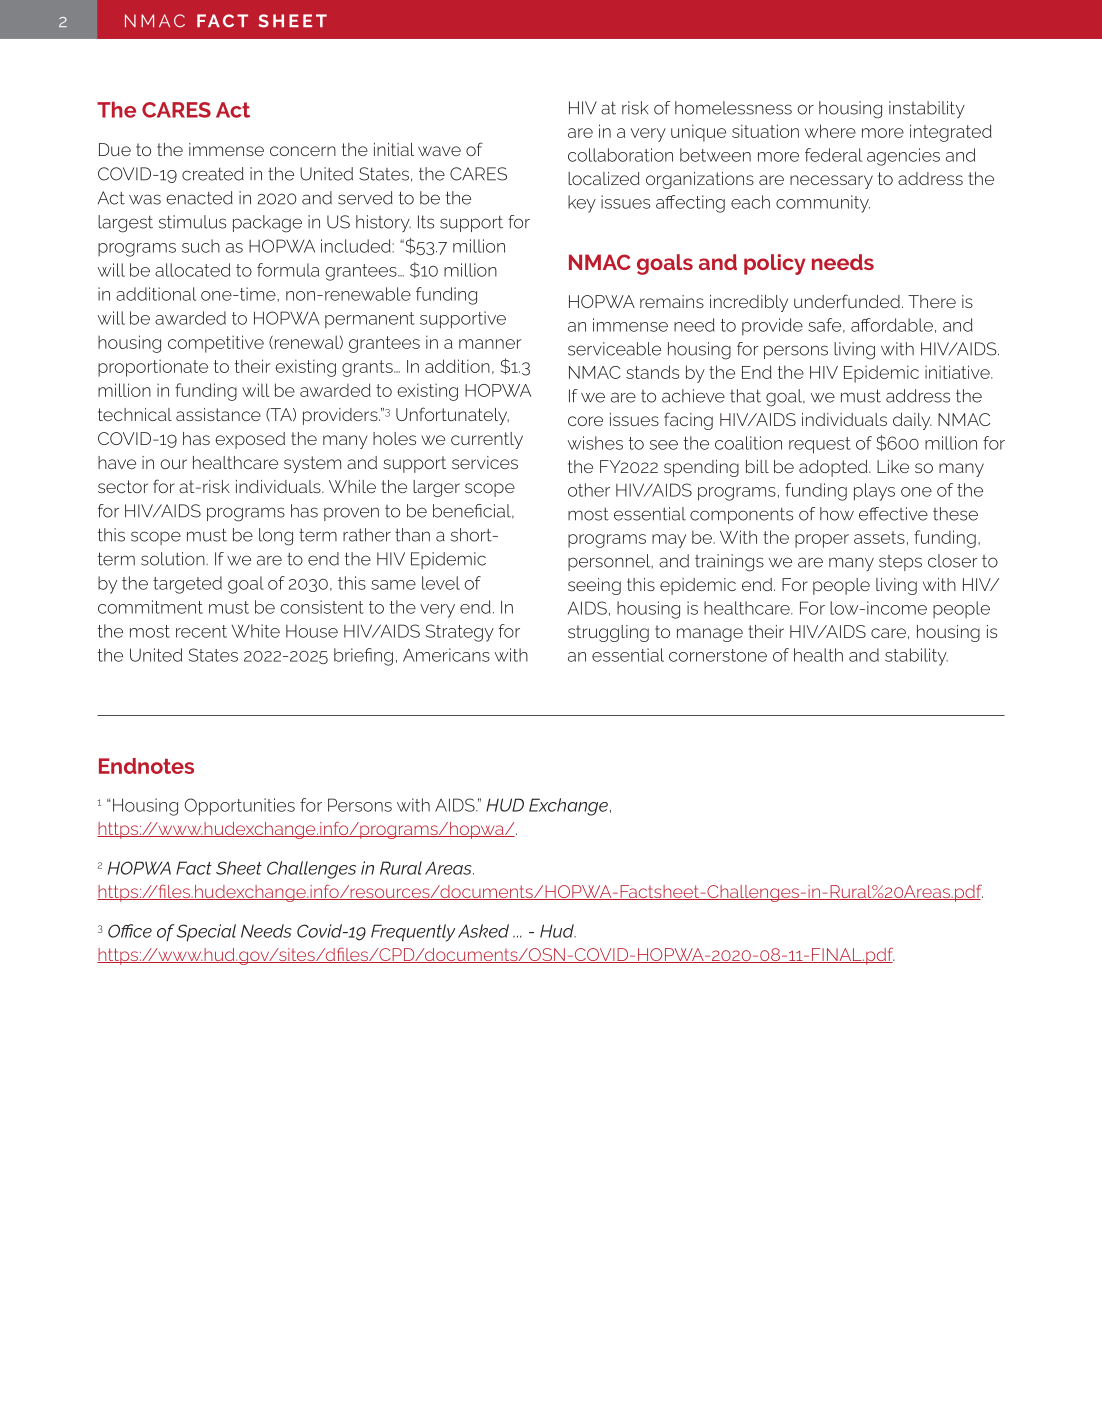 This screenshot has width=1102, height=1427. What do you see at coordinates (830, 131) in the screenshot?
I see `where` at bounding box center [830, 131].
